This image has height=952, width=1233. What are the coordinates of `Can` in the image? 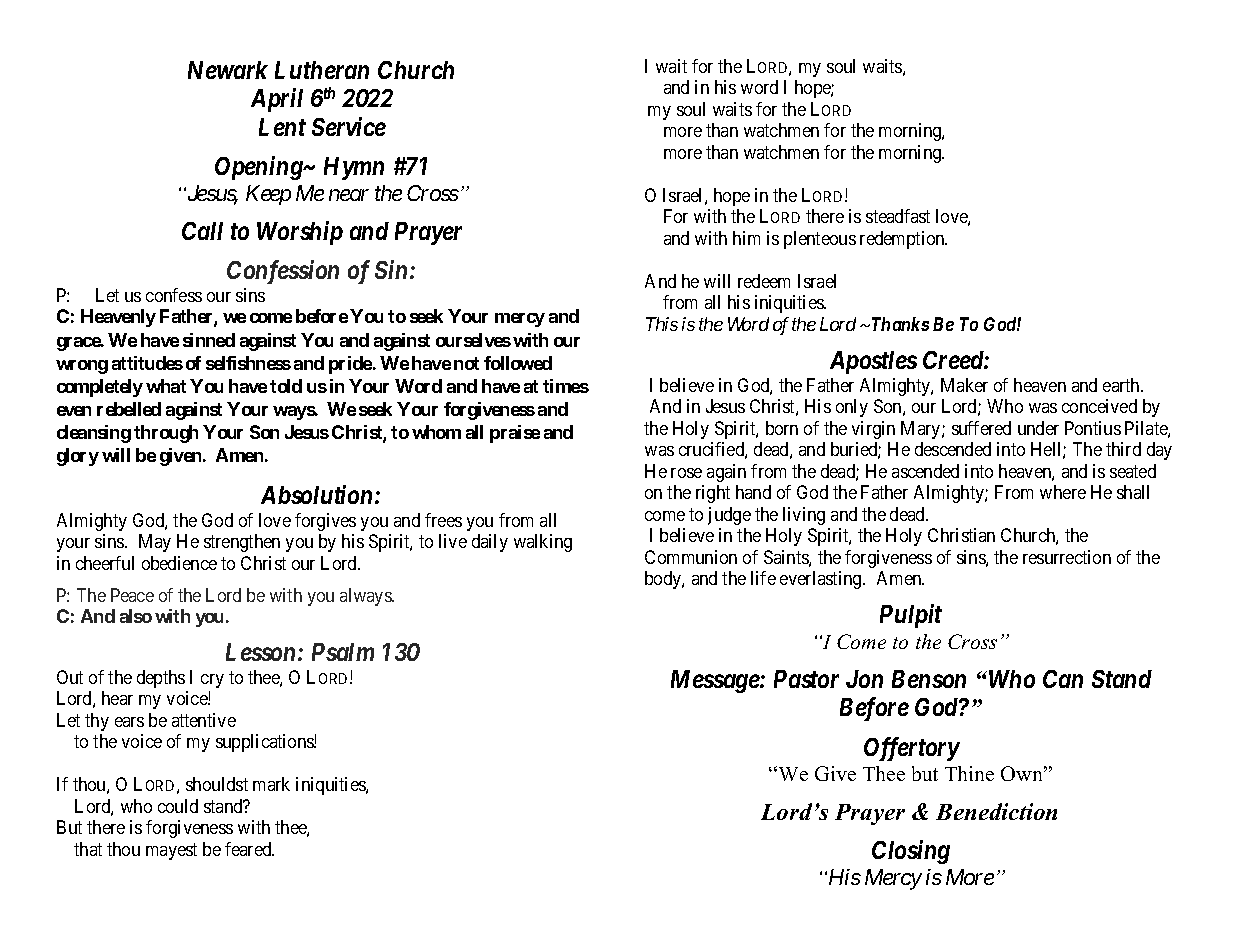 It's located at (1063, 679).
